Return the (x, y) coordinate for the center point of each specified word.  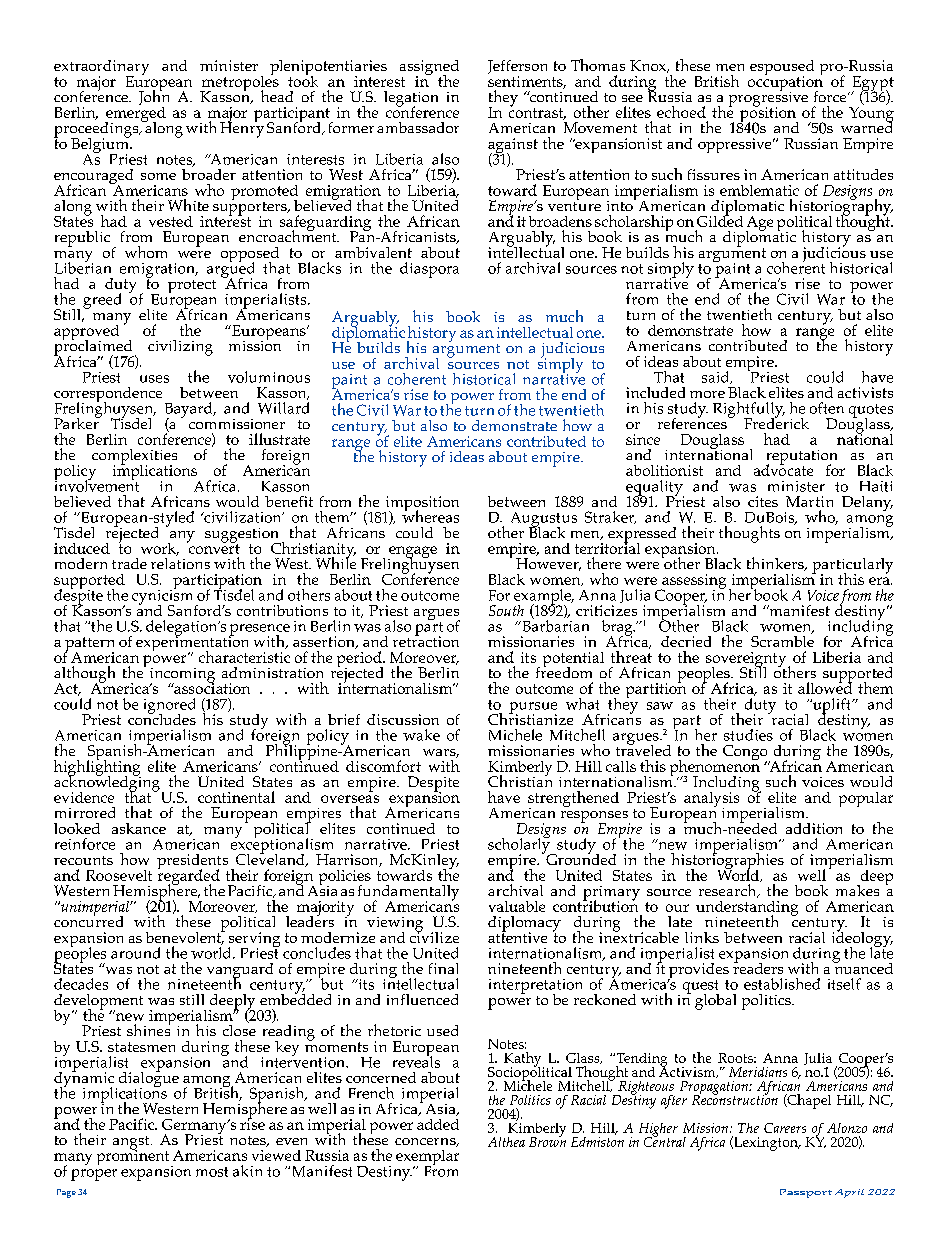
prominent (134, 1157)
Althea (506, 1142)
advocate (783, 469)
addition (814, 828)
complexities (134, 458)
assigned (429, 69)
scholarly (520, 845)
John (154, 98)
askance (139, 828)
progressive (768, 99)
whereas (430, 515)
